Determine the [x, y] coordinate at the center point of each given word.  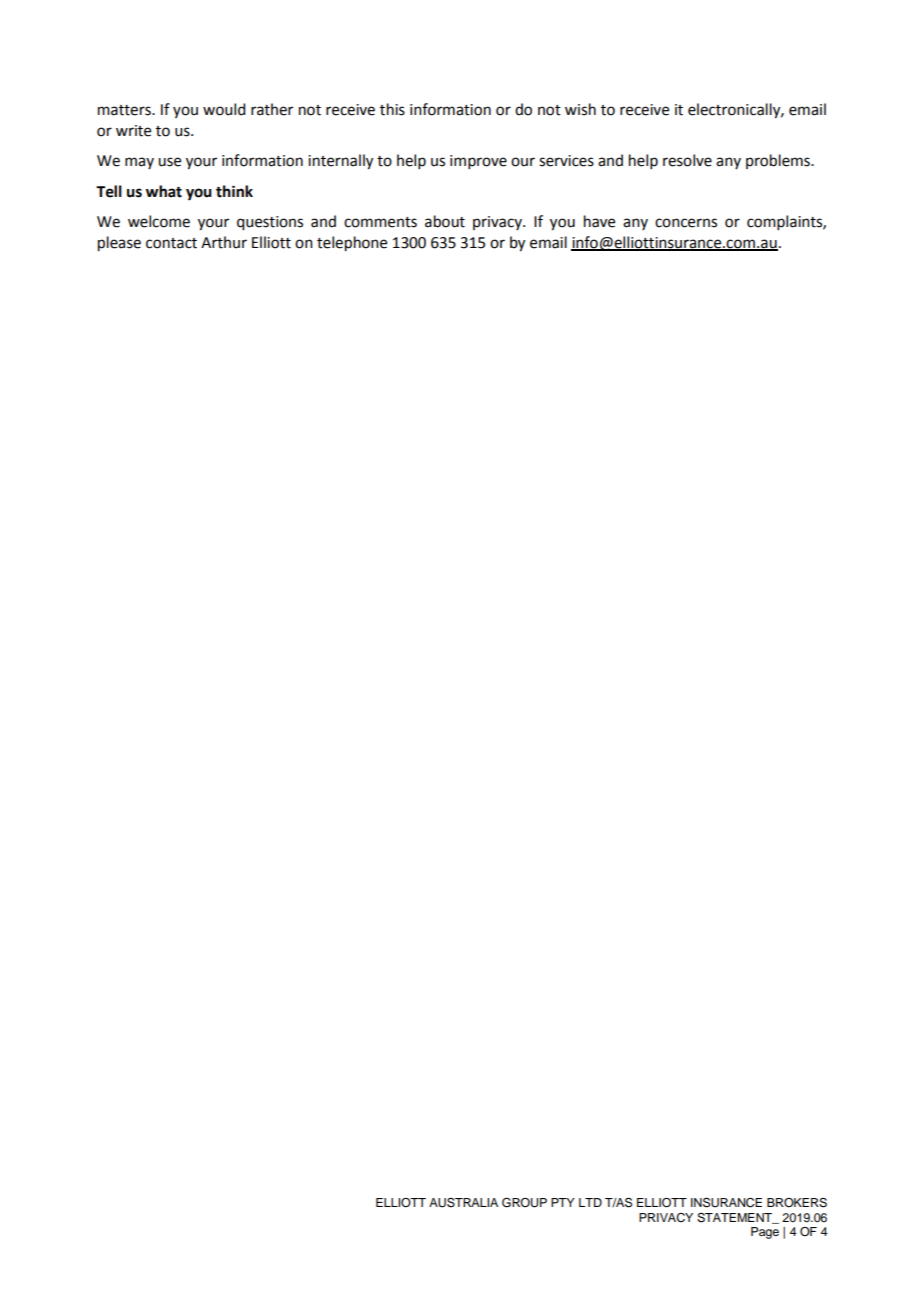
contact [171, 243]
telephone [352, 244]
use [169, 162]
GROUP [524, 1203]
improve [478, 162]
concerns [686, 223]
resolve [687, 160]
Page [765, 1233]
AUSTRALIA [463, 1202]
